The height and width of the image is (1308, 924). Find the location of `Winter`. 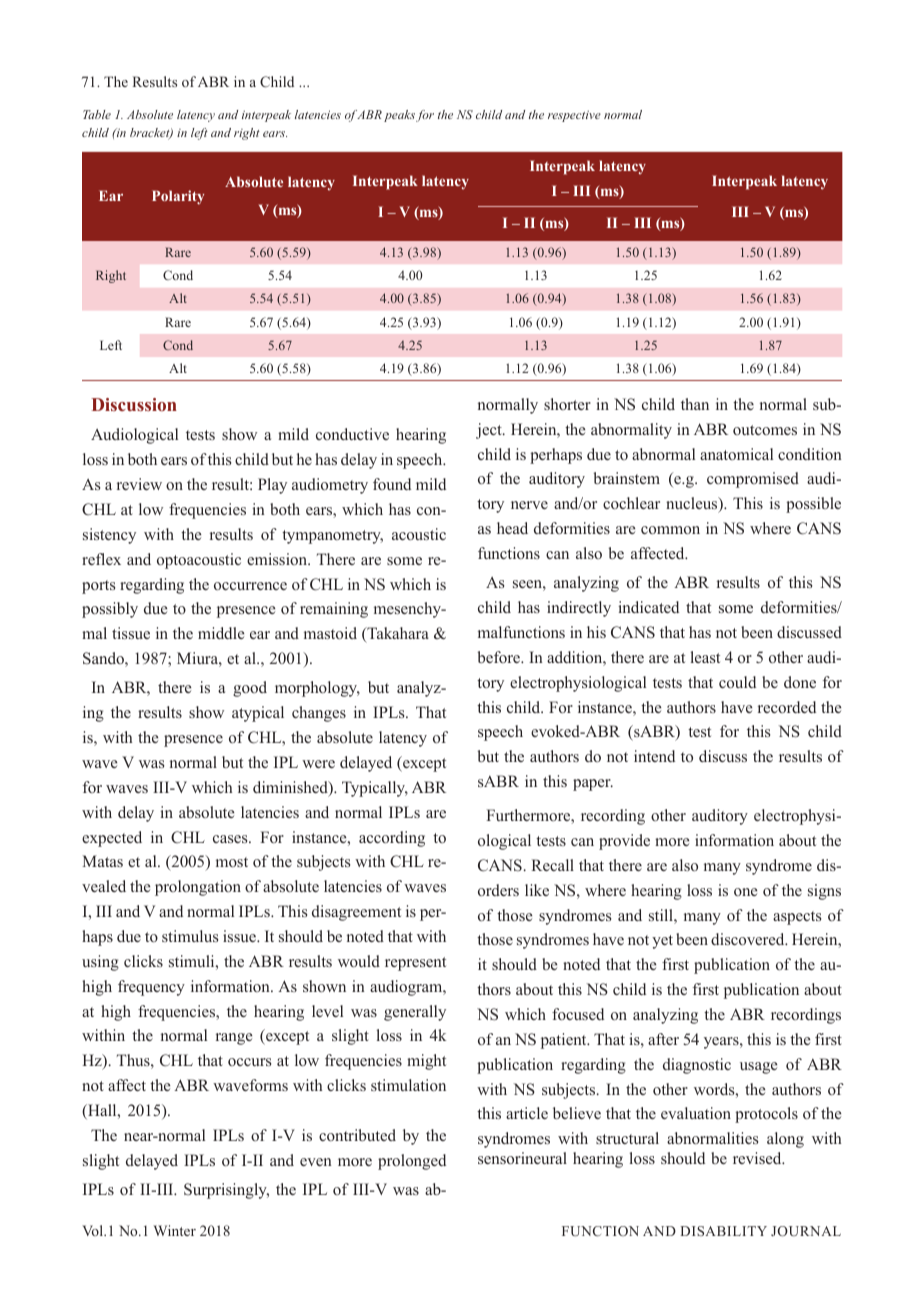

Winter is located at coordinates (174, 1230).
